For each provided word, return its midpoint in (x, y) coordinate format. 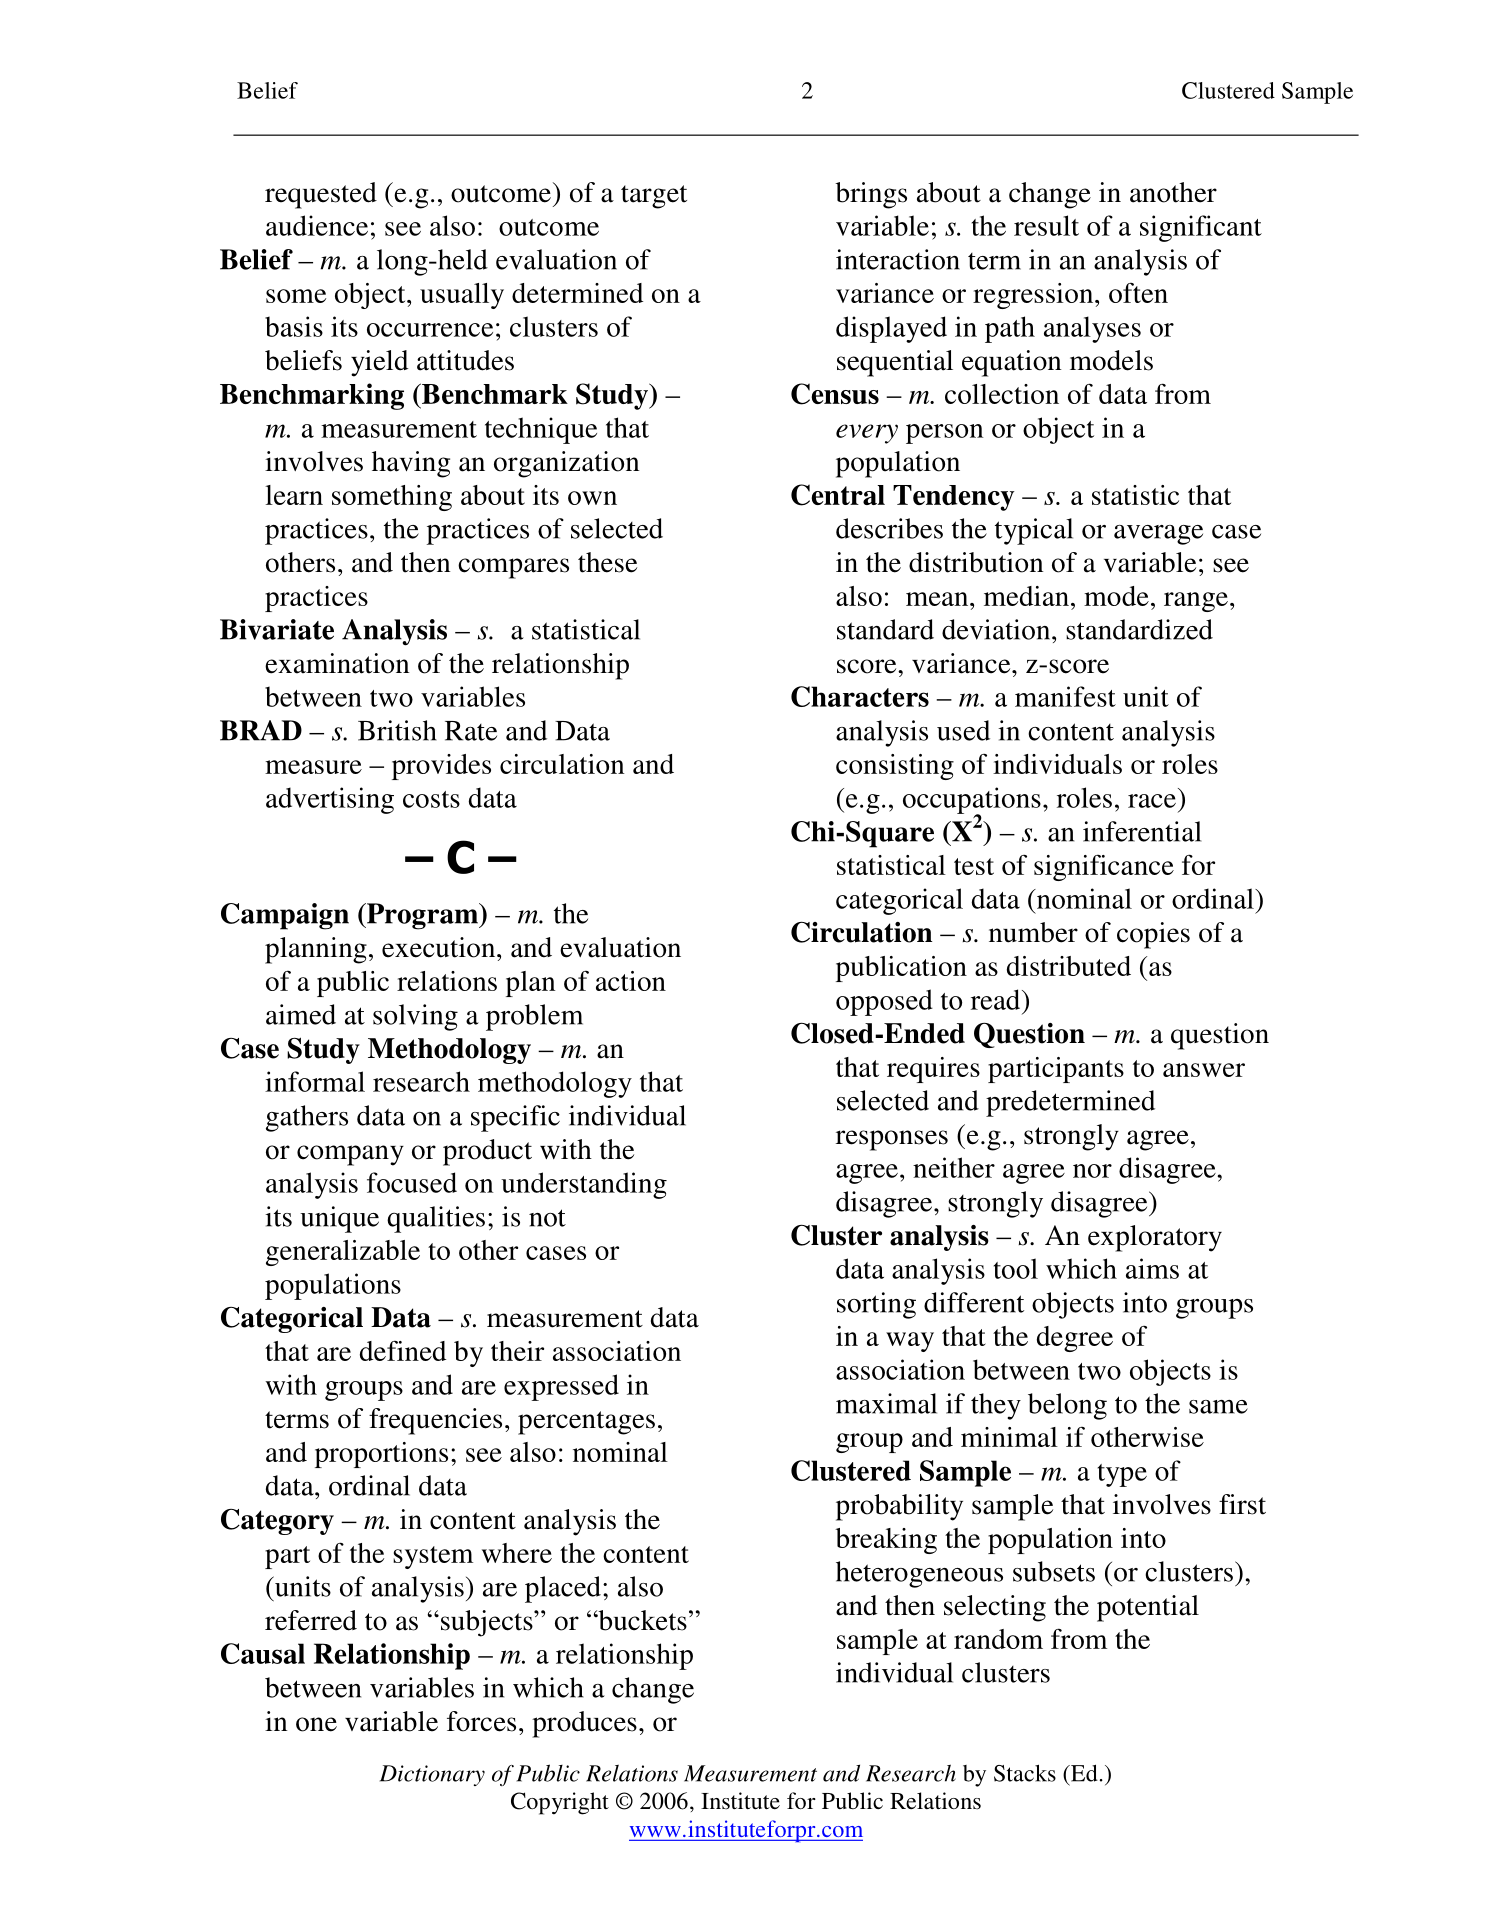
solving (415, 1017)
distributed (1069, 966)
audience (317, 225)
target (654, 197)
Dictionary (432, 1775)
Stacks (1025, 1773)
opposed (884, 1002)
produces (584, 1724)
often (1138, 293)
